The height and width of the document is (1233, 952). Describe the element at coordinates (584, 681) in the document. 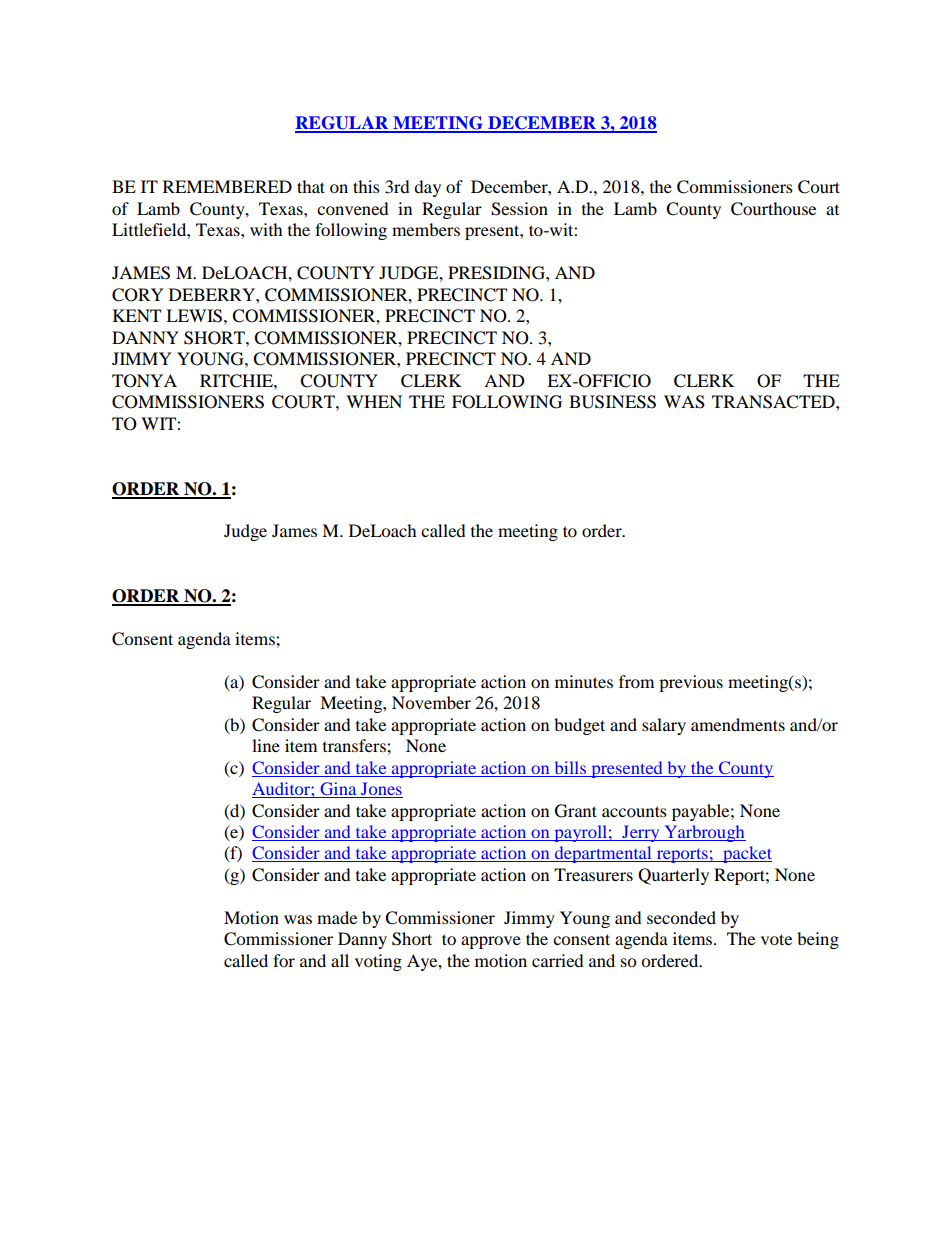

I see `minutes` at that location.
